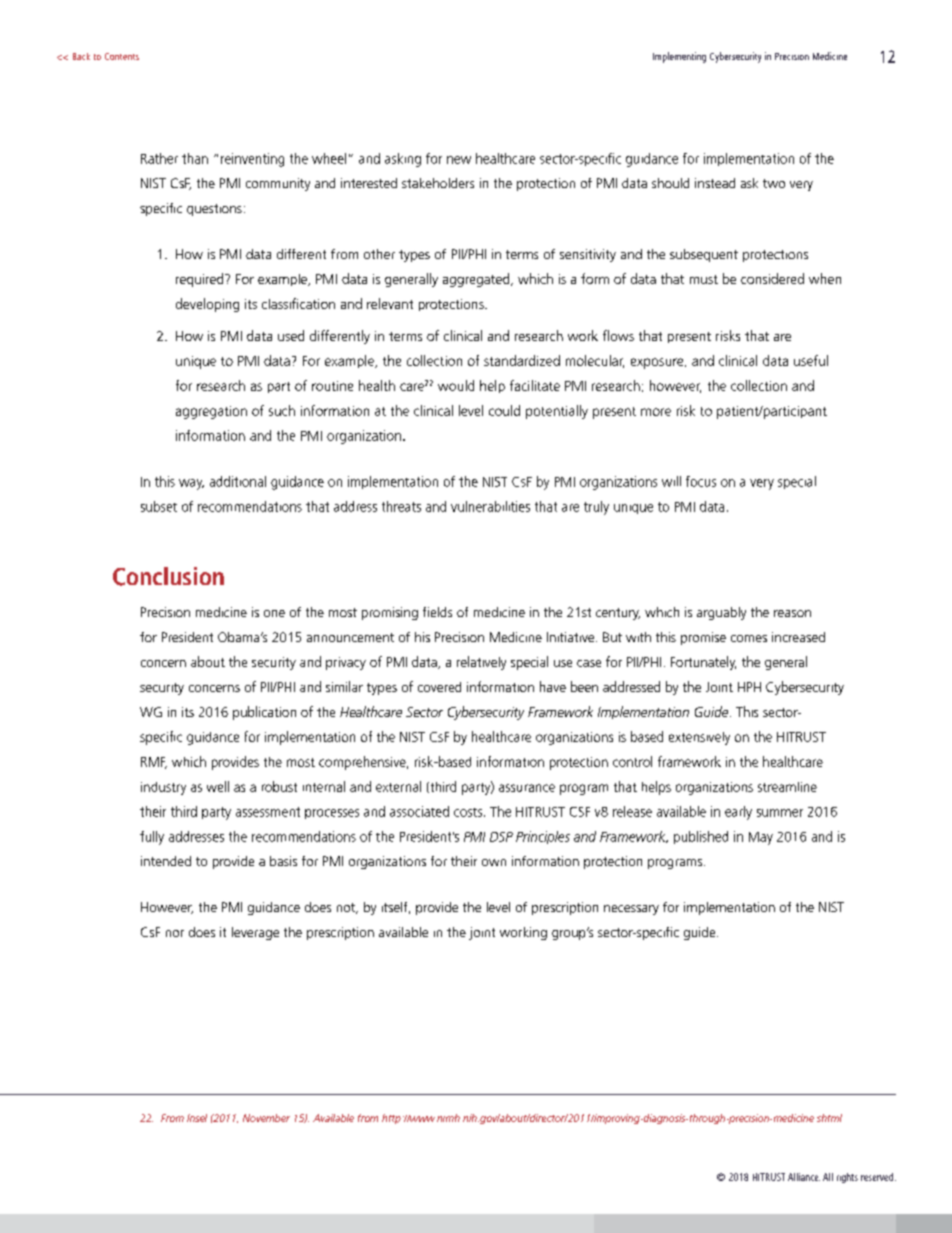 This image has height=1233, width=952. Describe the element at coordinates (459, 160) in the image. I see `new` at that location.
